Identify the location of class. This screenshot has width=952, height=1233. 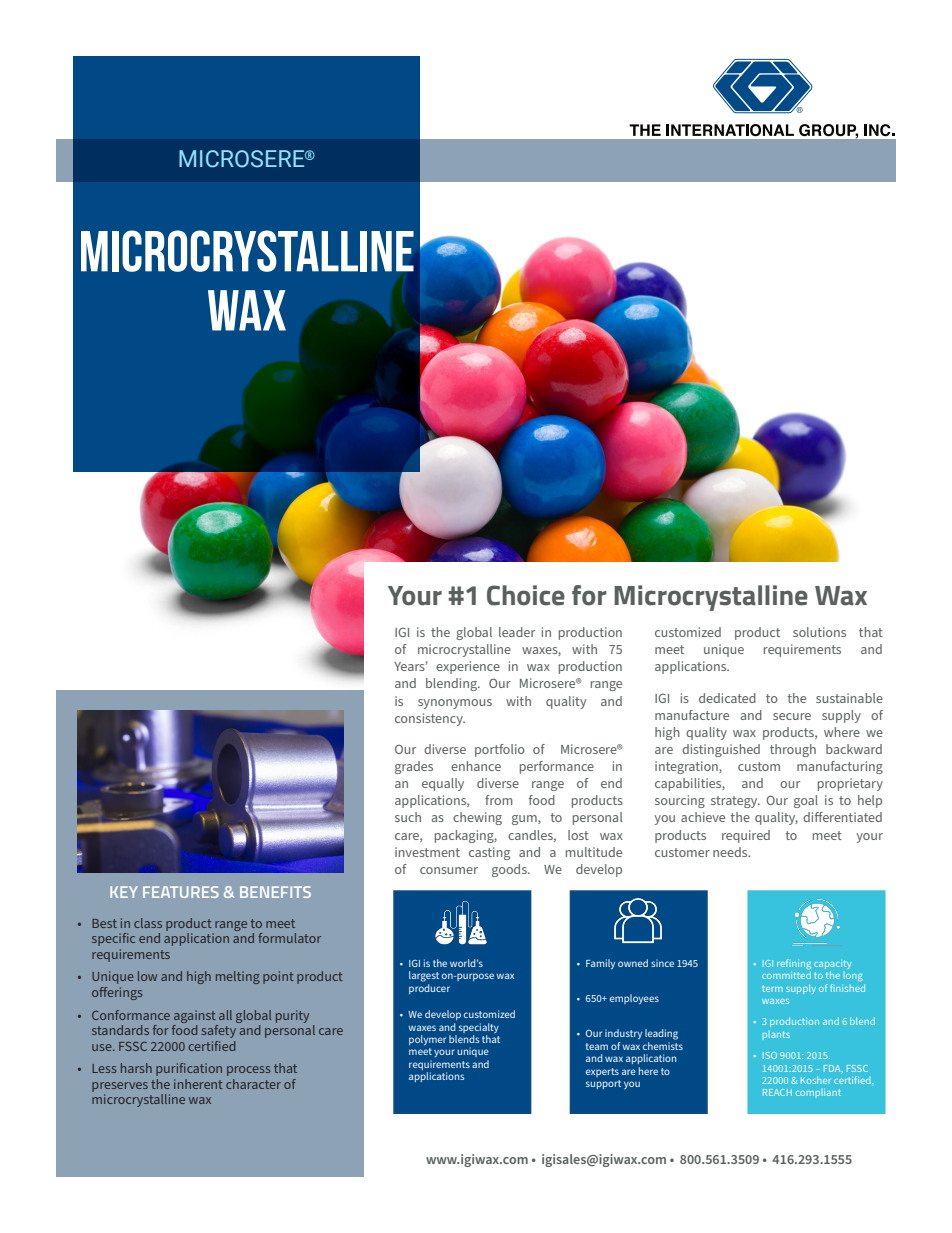
(148, 923).
